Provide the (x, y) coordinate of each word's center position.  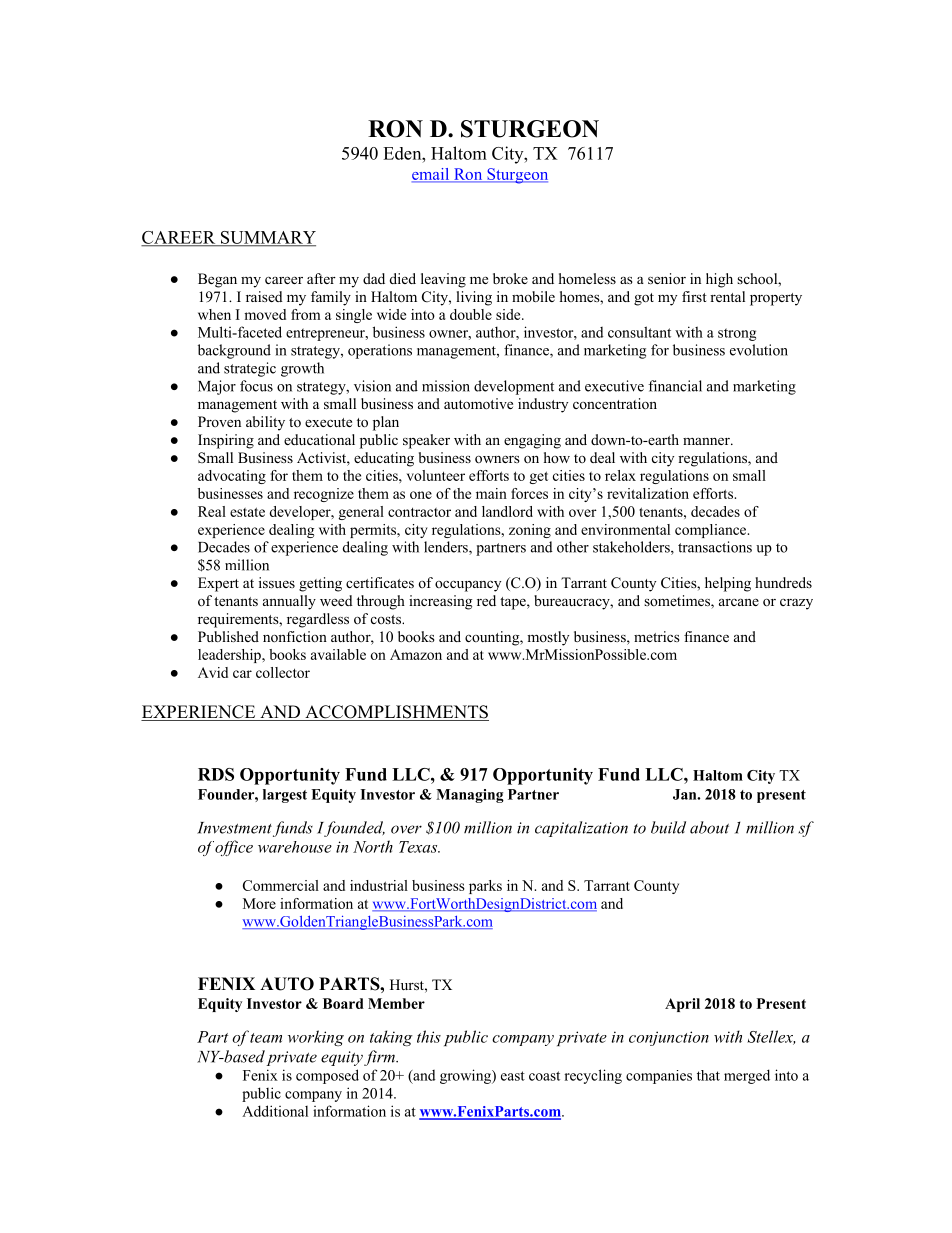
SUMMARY (267, 238)
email (432, 175)
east (513, 1076)
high (719, 280)
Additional (275, 1111)
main (491, 493)
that (708, 1075)
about (709, 827)
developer (301, 513)
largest (285, 796)
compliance (712, 531)
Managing (470, 796)
